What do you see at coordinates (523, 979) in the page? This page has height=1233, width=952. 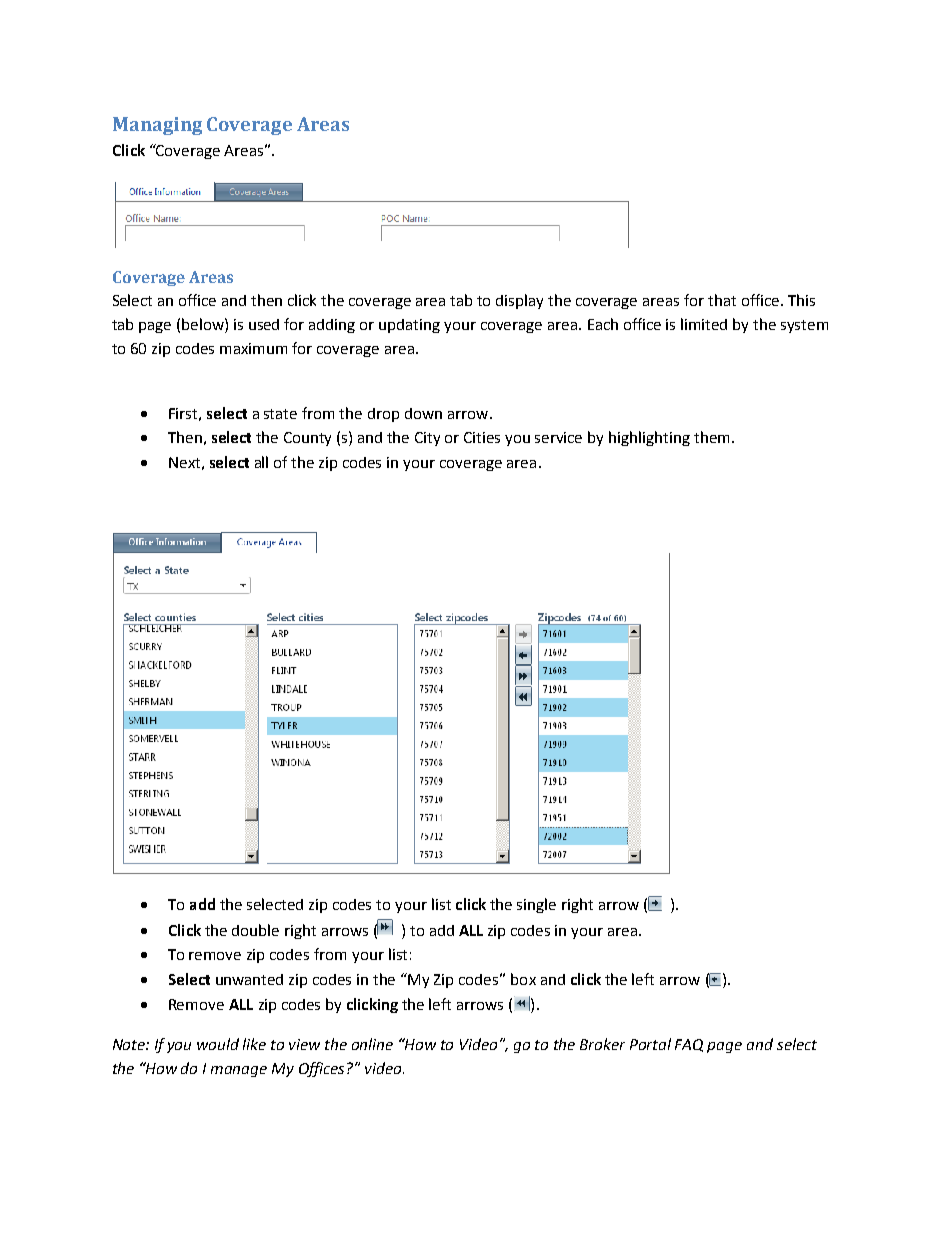 I see `box` at bounding box center [523, 979].
